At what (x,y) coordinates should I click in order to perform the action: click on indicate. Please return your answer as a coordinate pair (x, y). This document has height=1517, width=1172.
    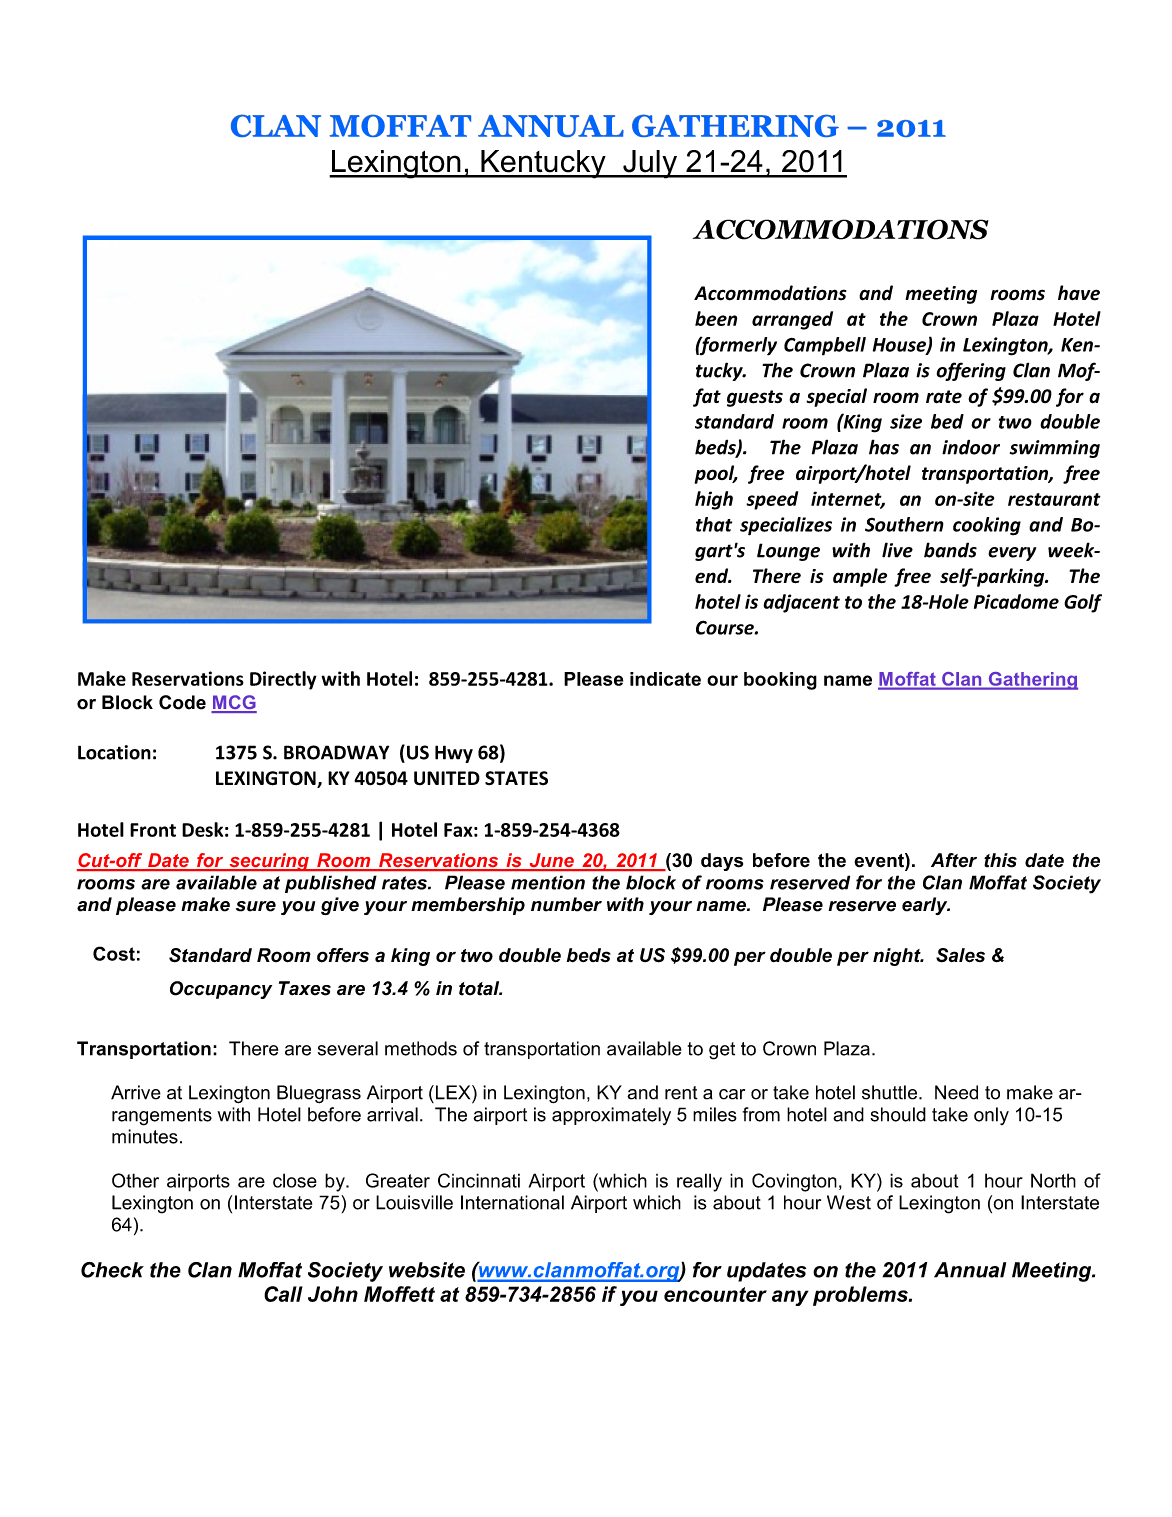
    Looking at the image, I should click on (665, 679).
